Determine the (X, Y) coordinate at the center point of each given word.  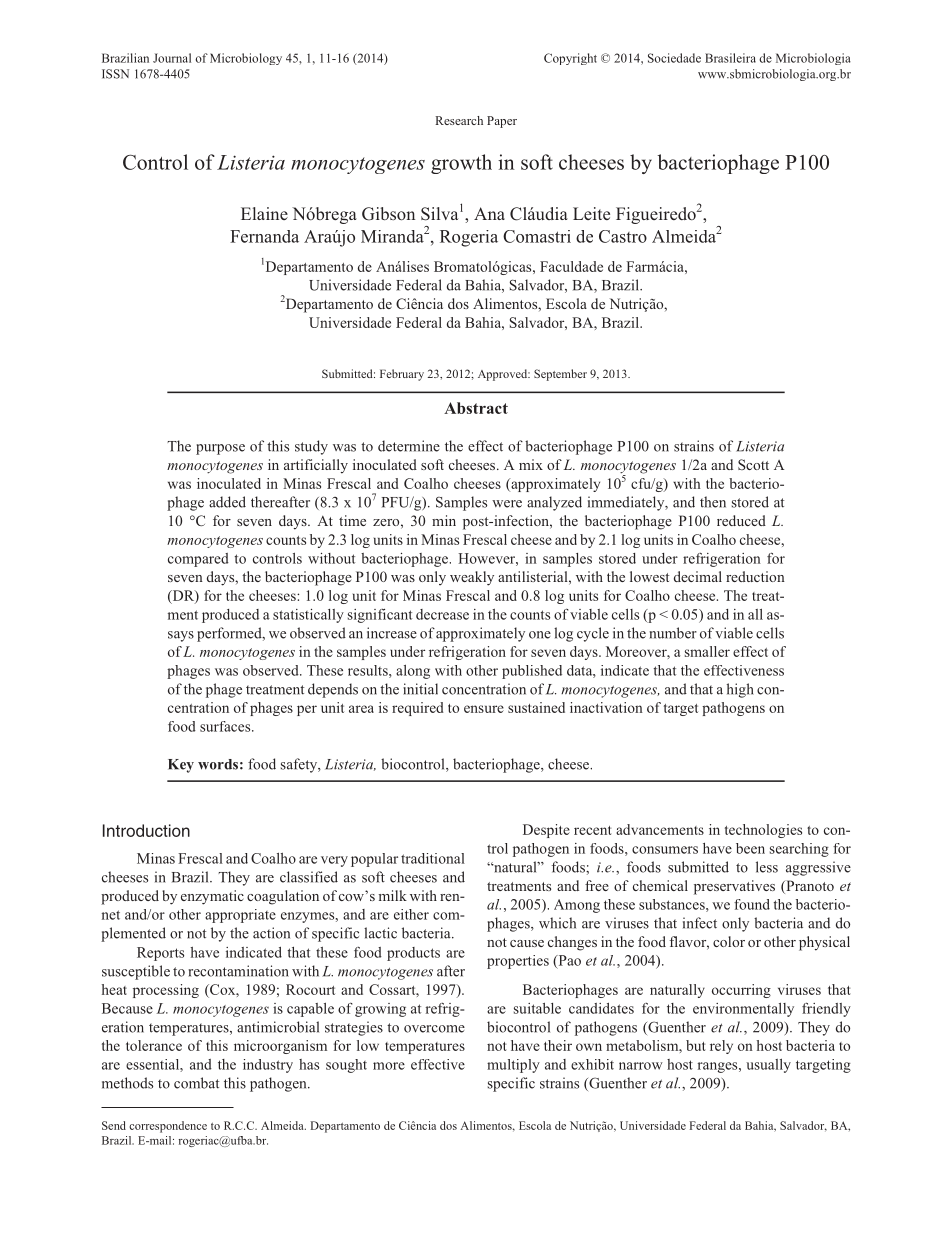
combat (196, 1083)
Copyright (570, 59)
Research (459, 120)
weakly (472, 578)
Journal (172, 58)
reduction (755, 576)
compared (198, 560)
